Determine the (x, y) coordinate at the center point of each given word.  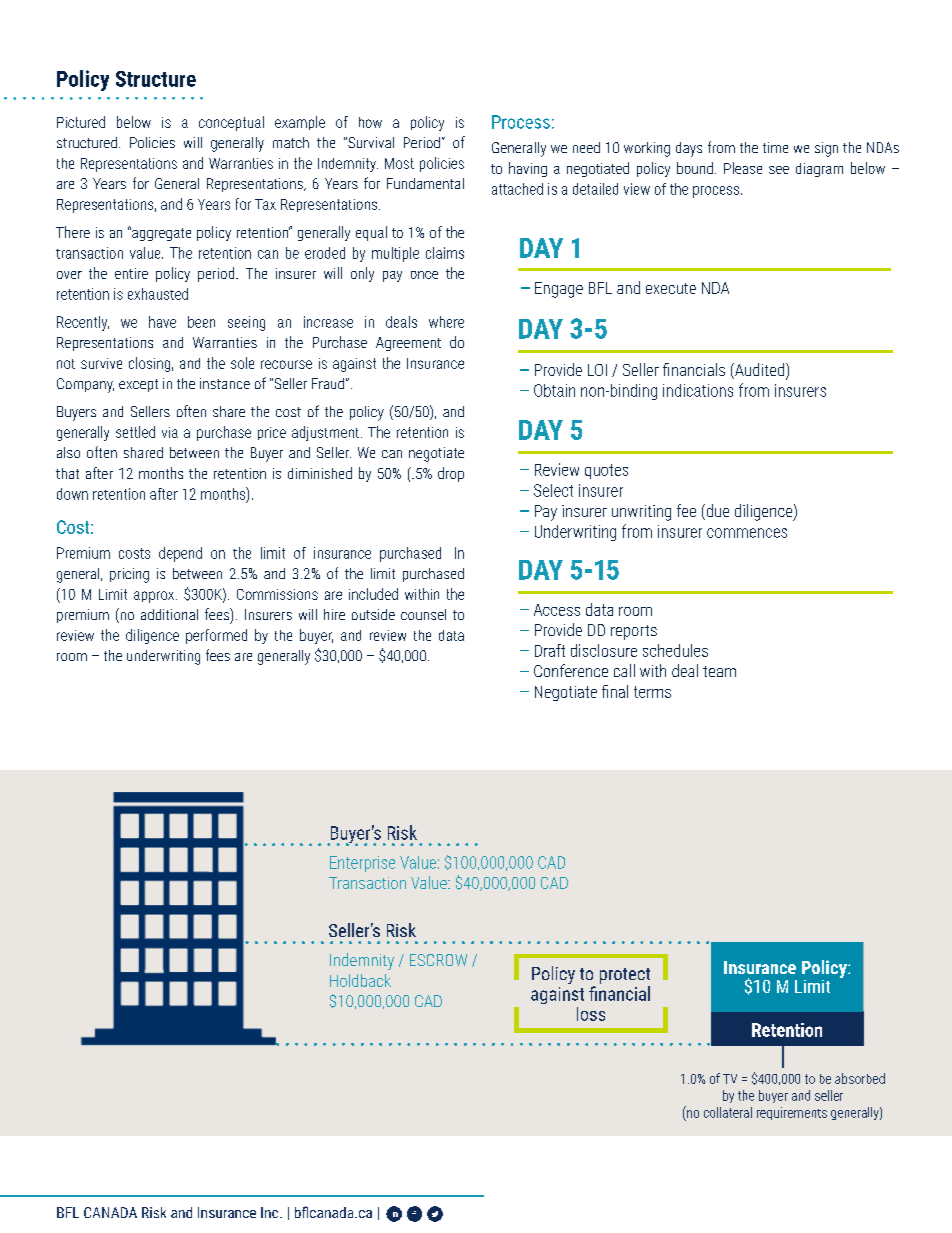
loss (591, 1014)
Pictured (81, 122)
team (719, 671)
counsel (423, 614)
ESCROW (438, 960)
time (775, 147)
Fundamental (425, 183)
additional (169, 614)
